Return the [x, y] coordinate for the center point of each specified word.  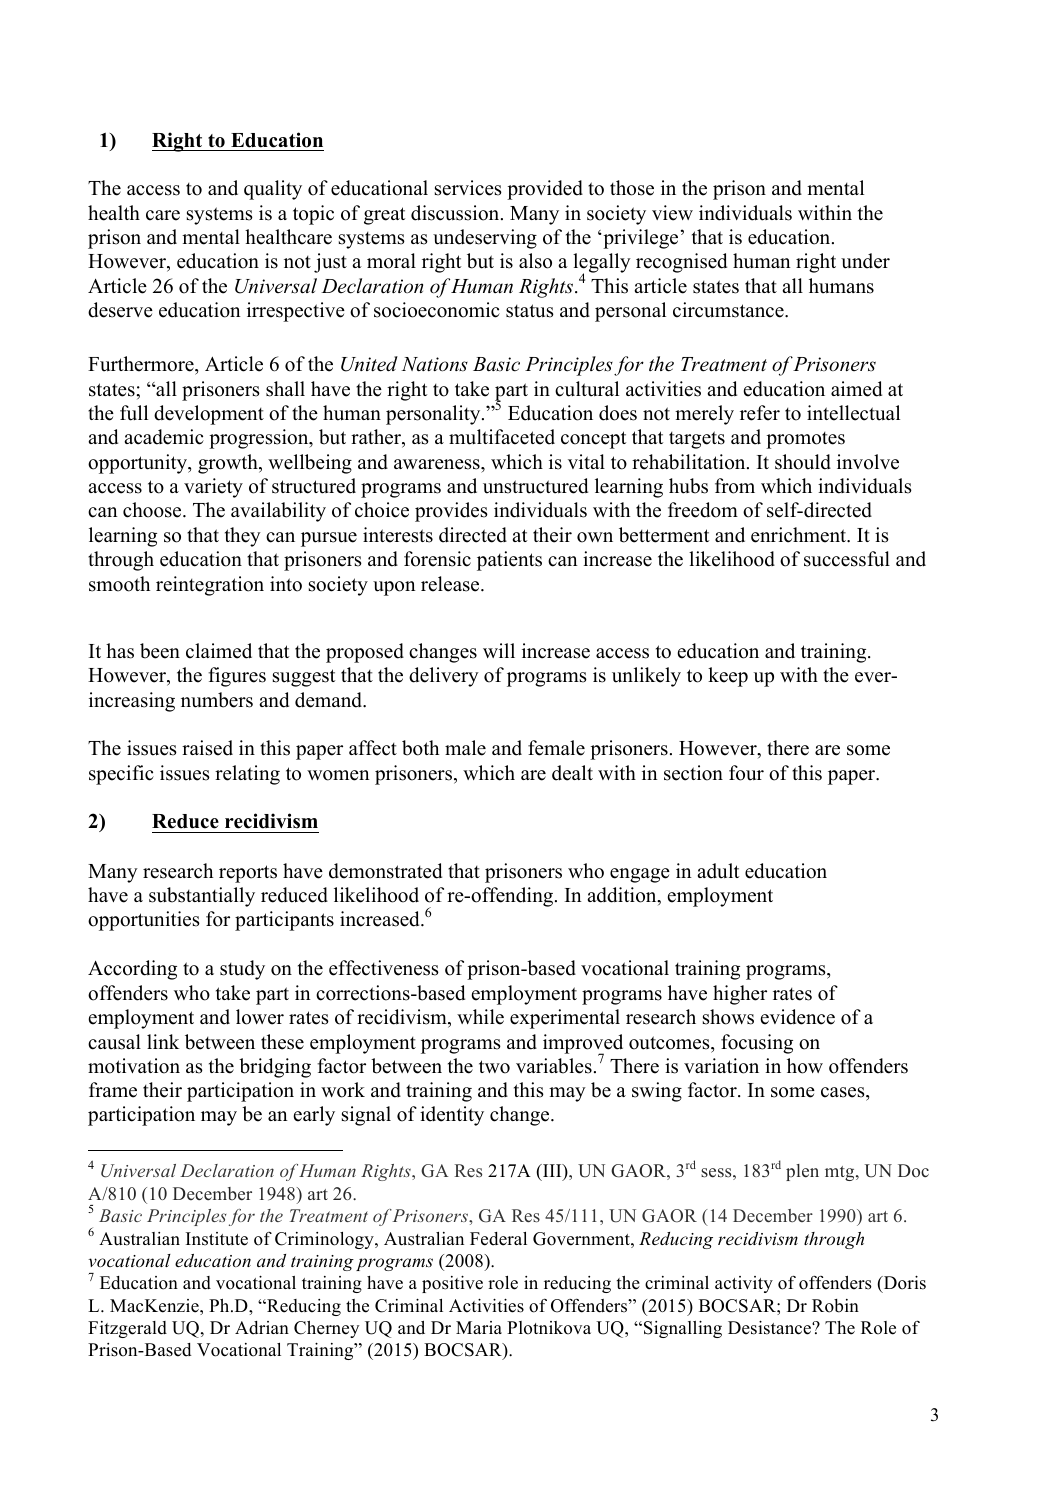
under [865, 261]
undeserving [485, 239]
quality [273, 190]
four [746, 773]
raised [207, 748]
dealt [572, 773]
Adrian [262, 1328]
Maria [479, 1327]
